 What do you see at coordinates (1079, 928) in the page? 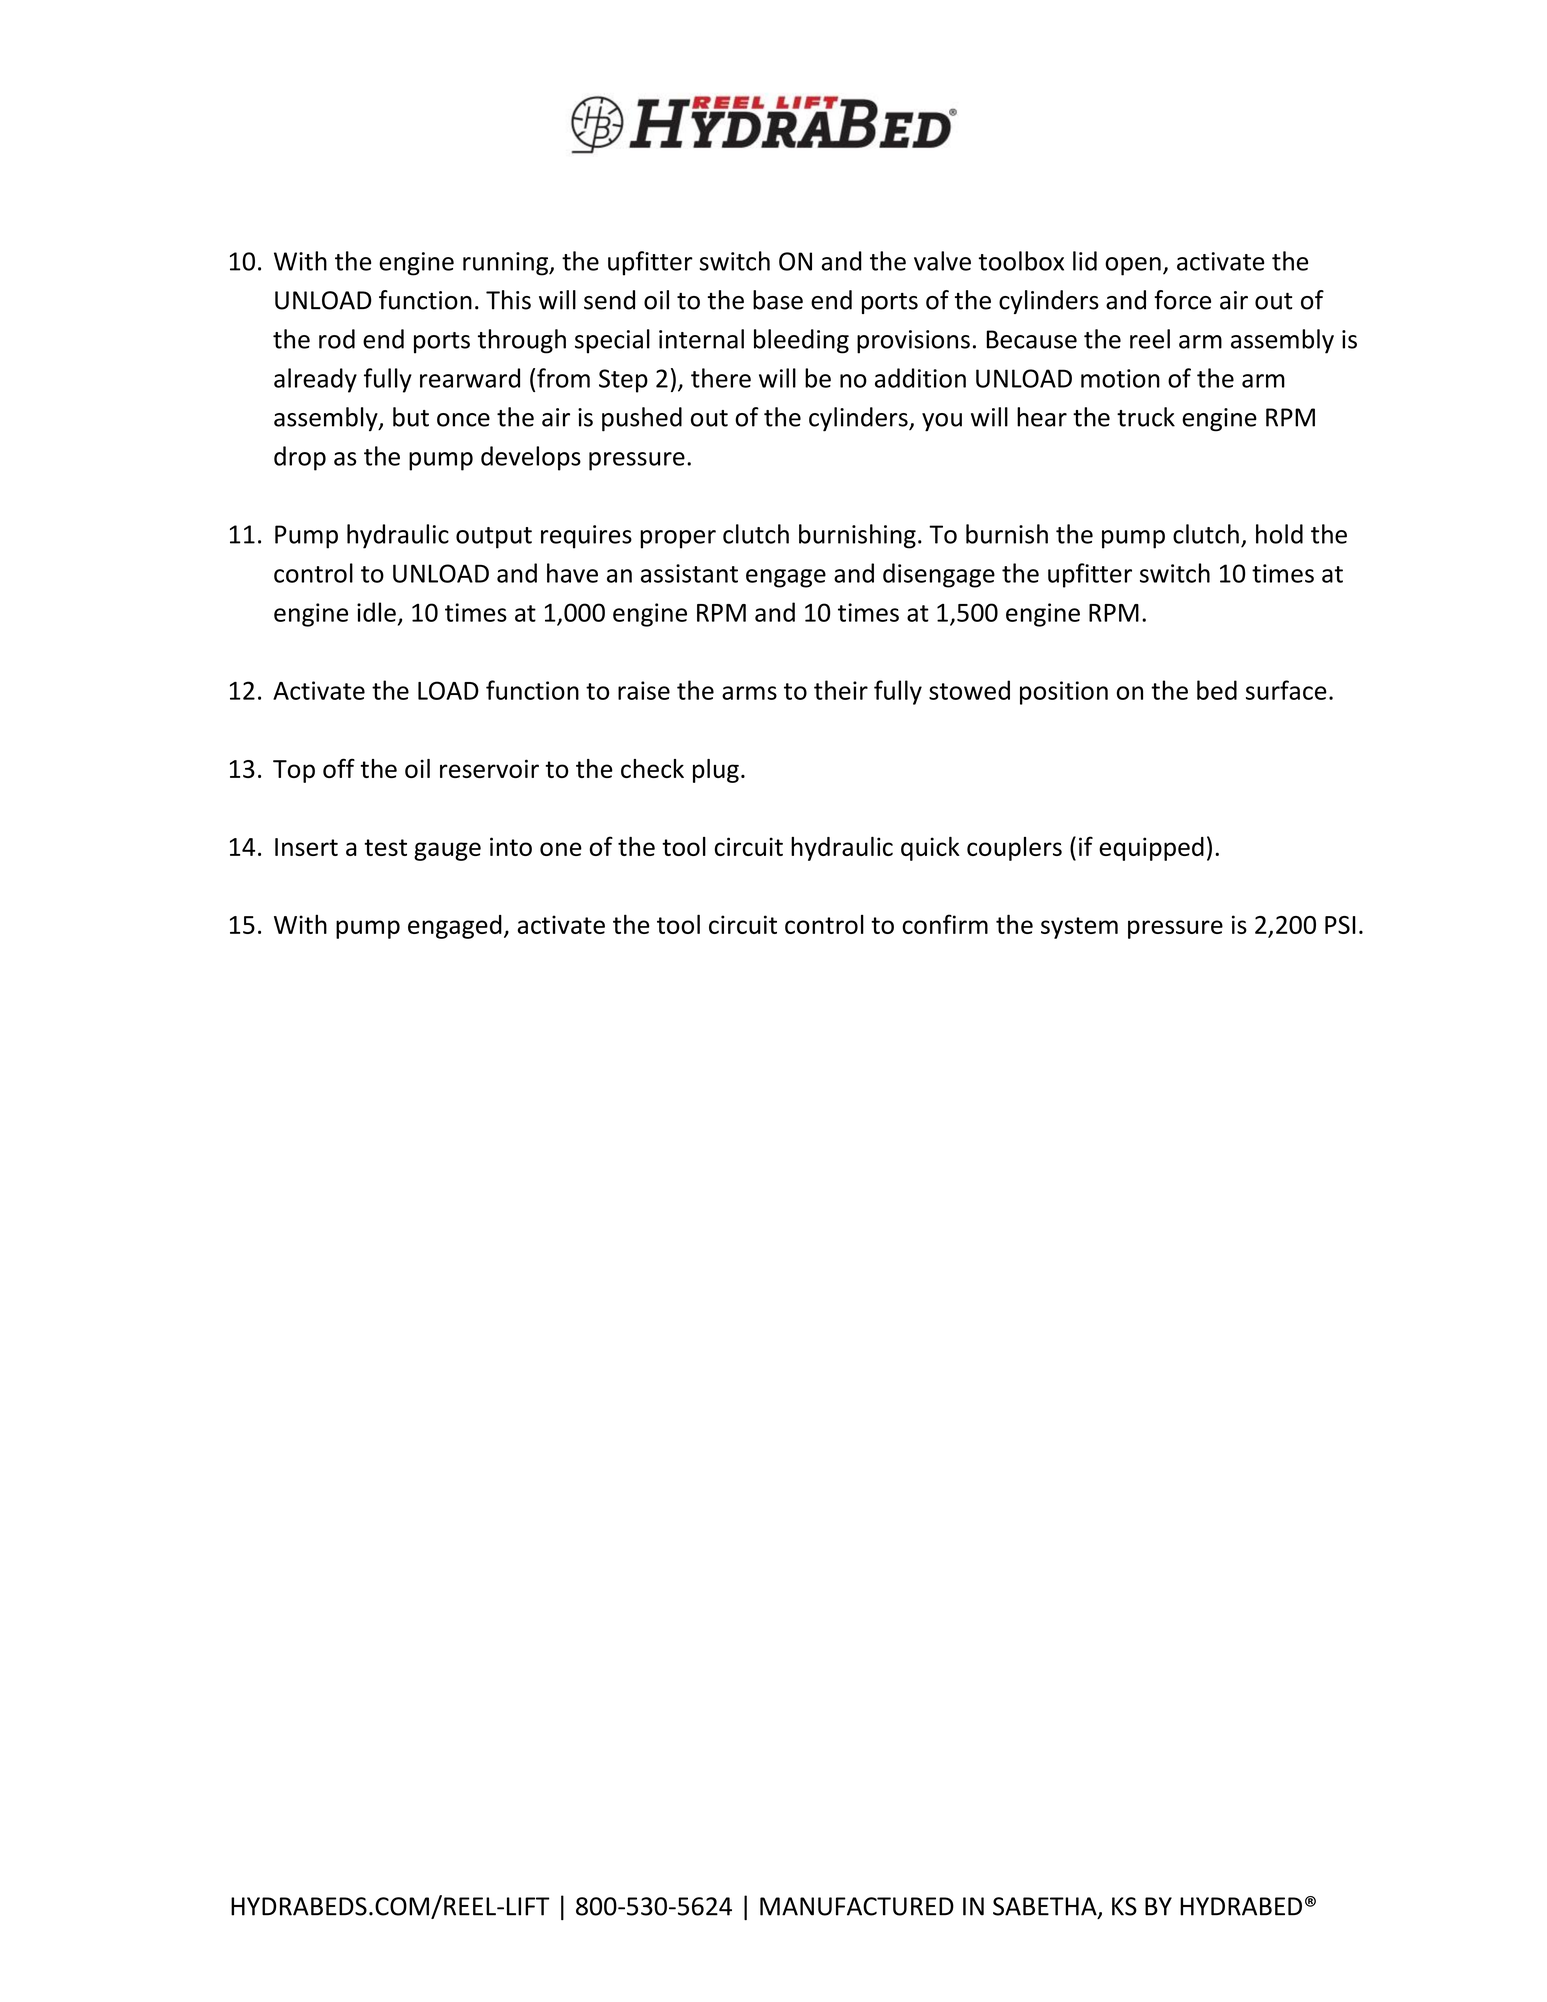
I see `system` at bounding box center [1079, 928].
